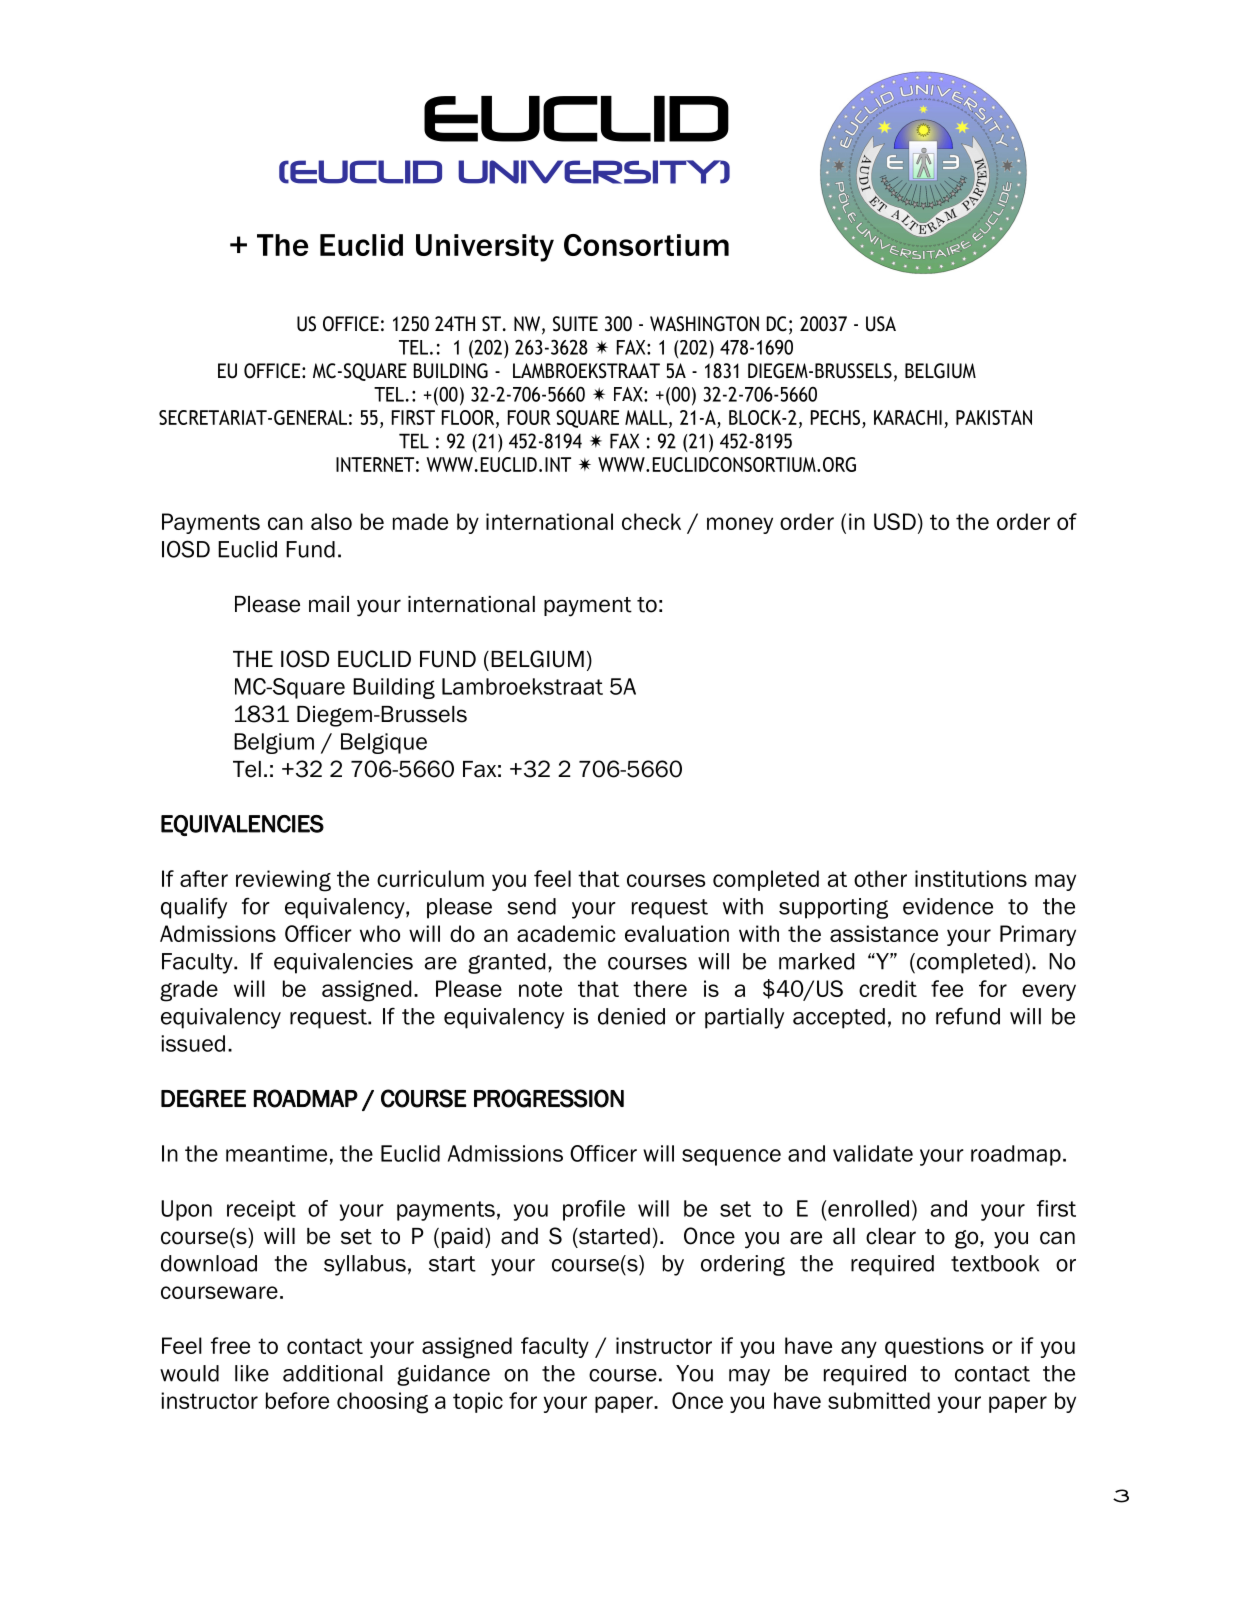  What do you see at coordinates (531, 906) in the screenshot?
I see `send` at bounding box center [531, 906].
